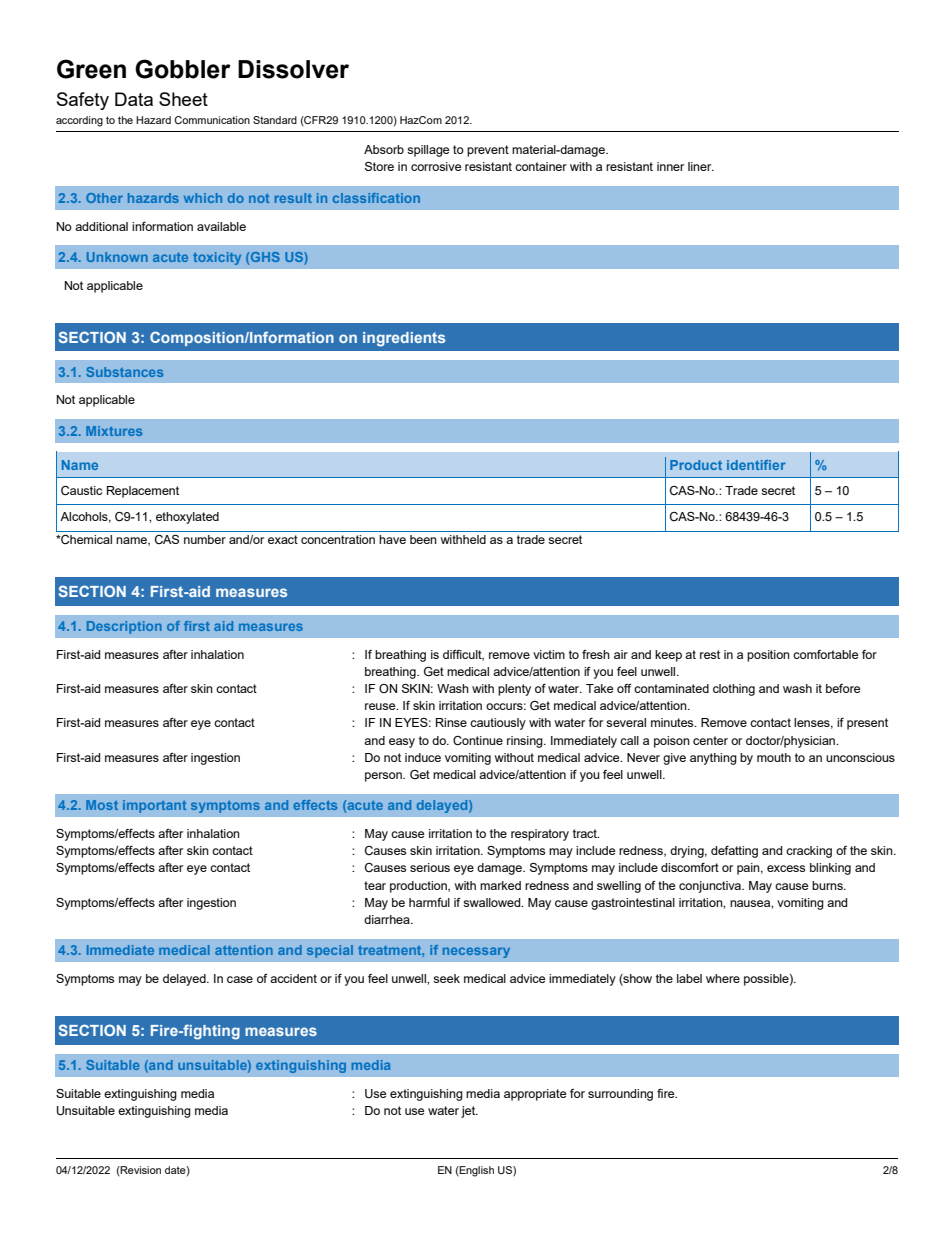 The height and width of the screenshot is (1233, 952). Describe the element at coordinates (701, 166) in the screenshot. I see `liner` at that location.
